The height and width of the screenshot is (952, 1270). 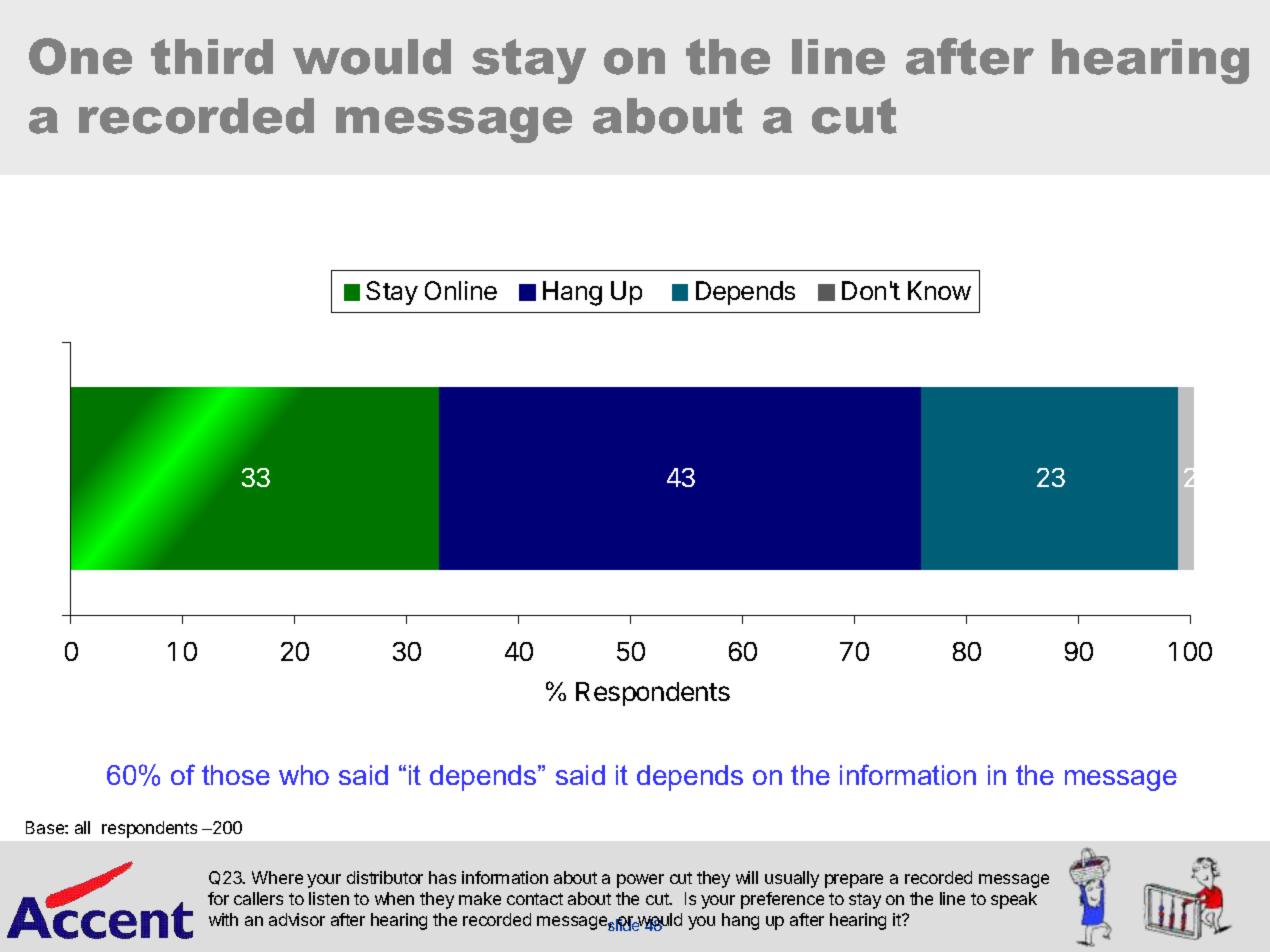 What do you see at coordinates (236, 775) in the screenshot?
I see `those` at bounding box center [236, 775].
